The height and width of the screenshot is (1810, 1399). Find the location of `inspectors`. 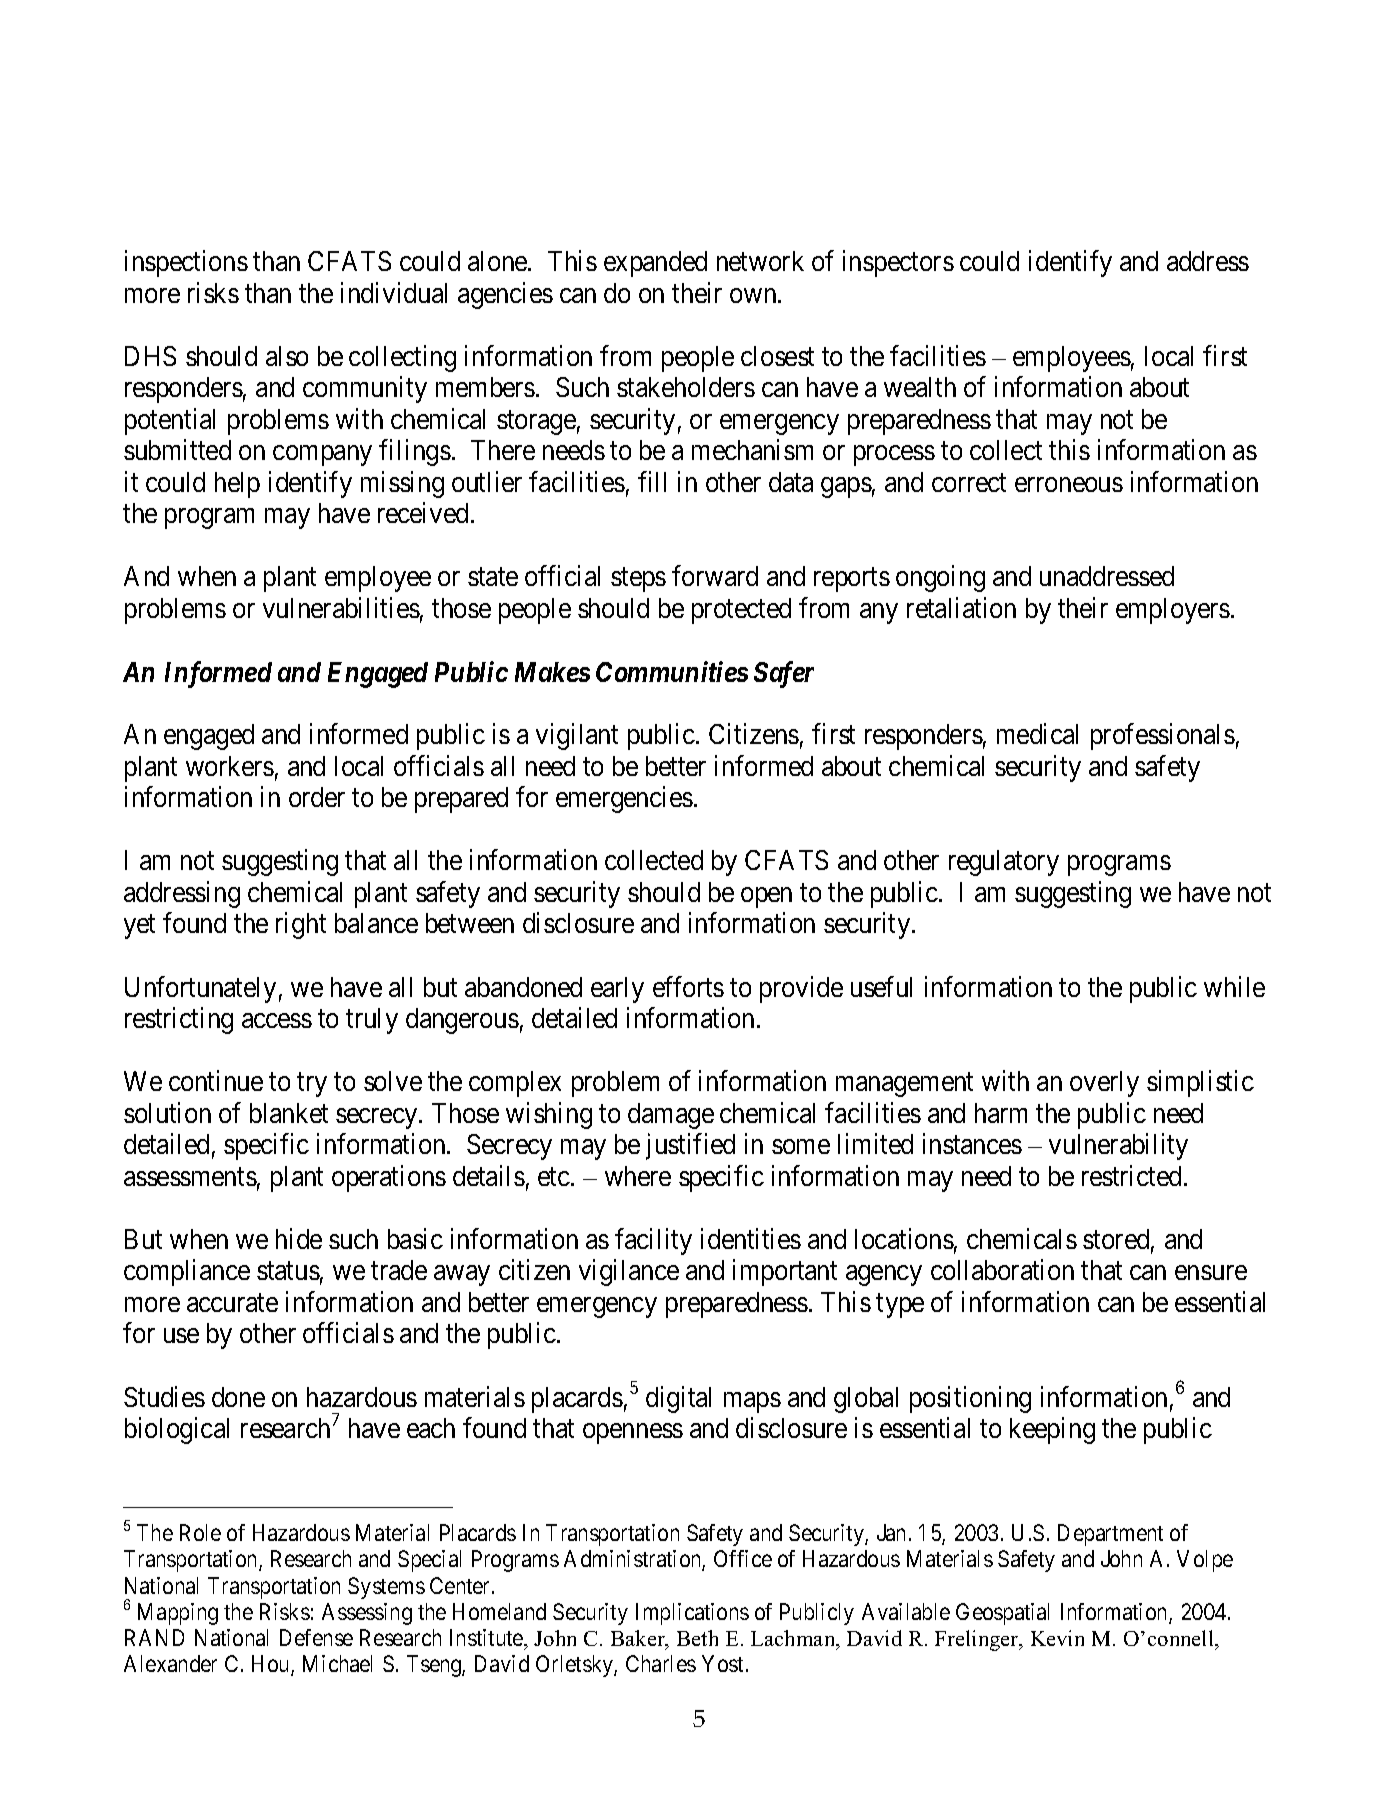

inspectors is located at coordinates (898, 263).
